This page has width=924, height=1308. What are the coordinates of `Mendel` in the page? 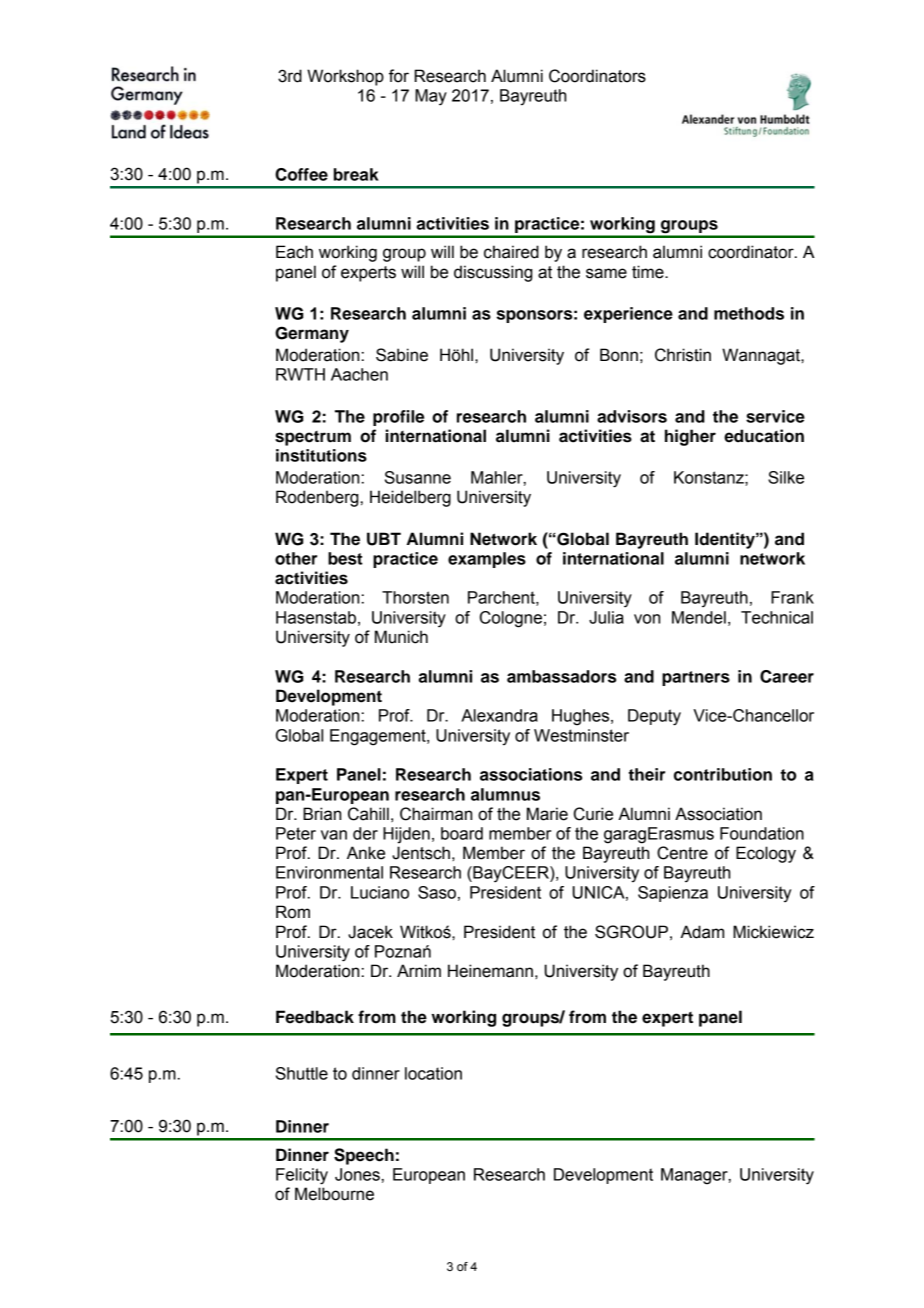 It's located at (699, 617).
